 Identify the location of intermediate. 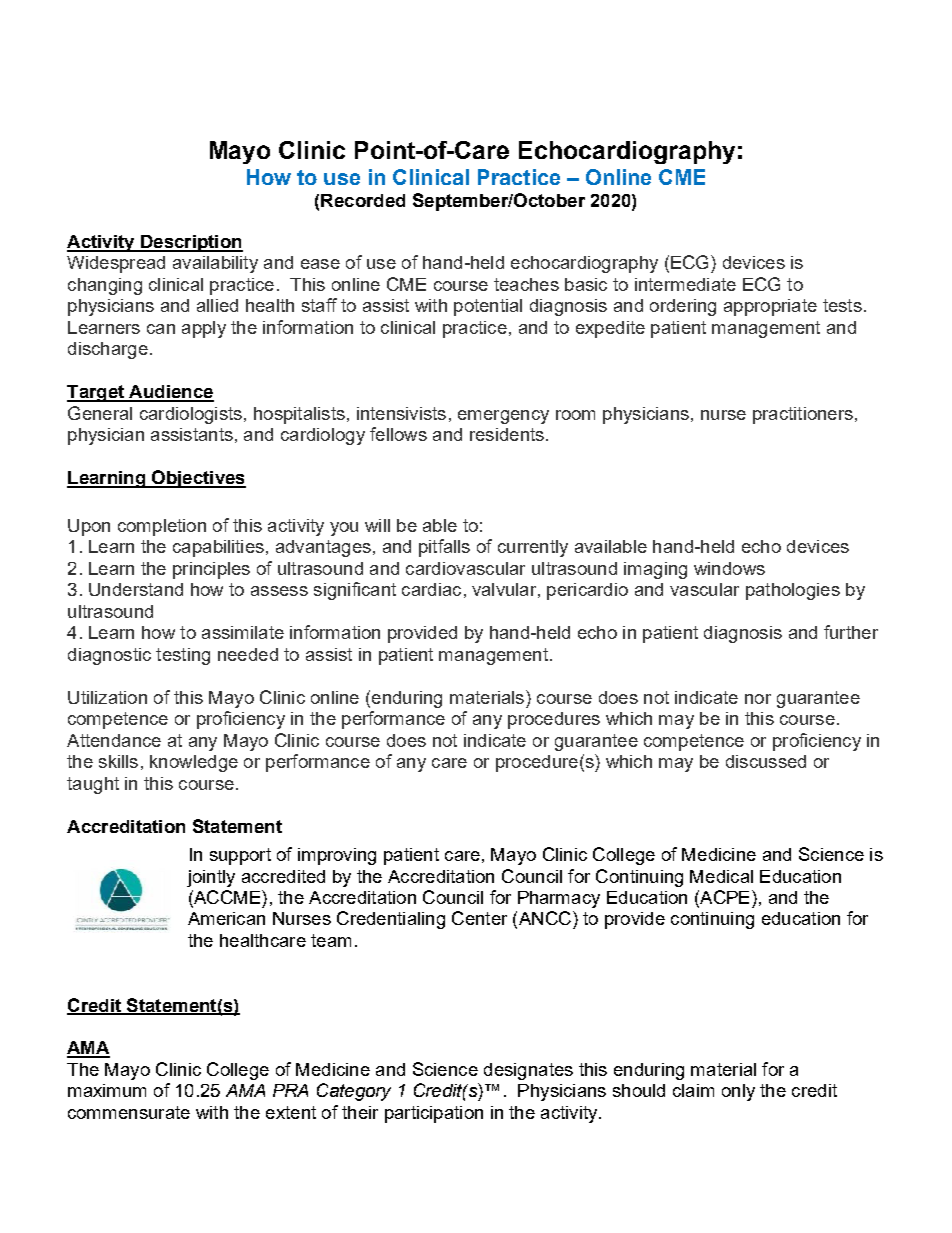
(685, 284).
